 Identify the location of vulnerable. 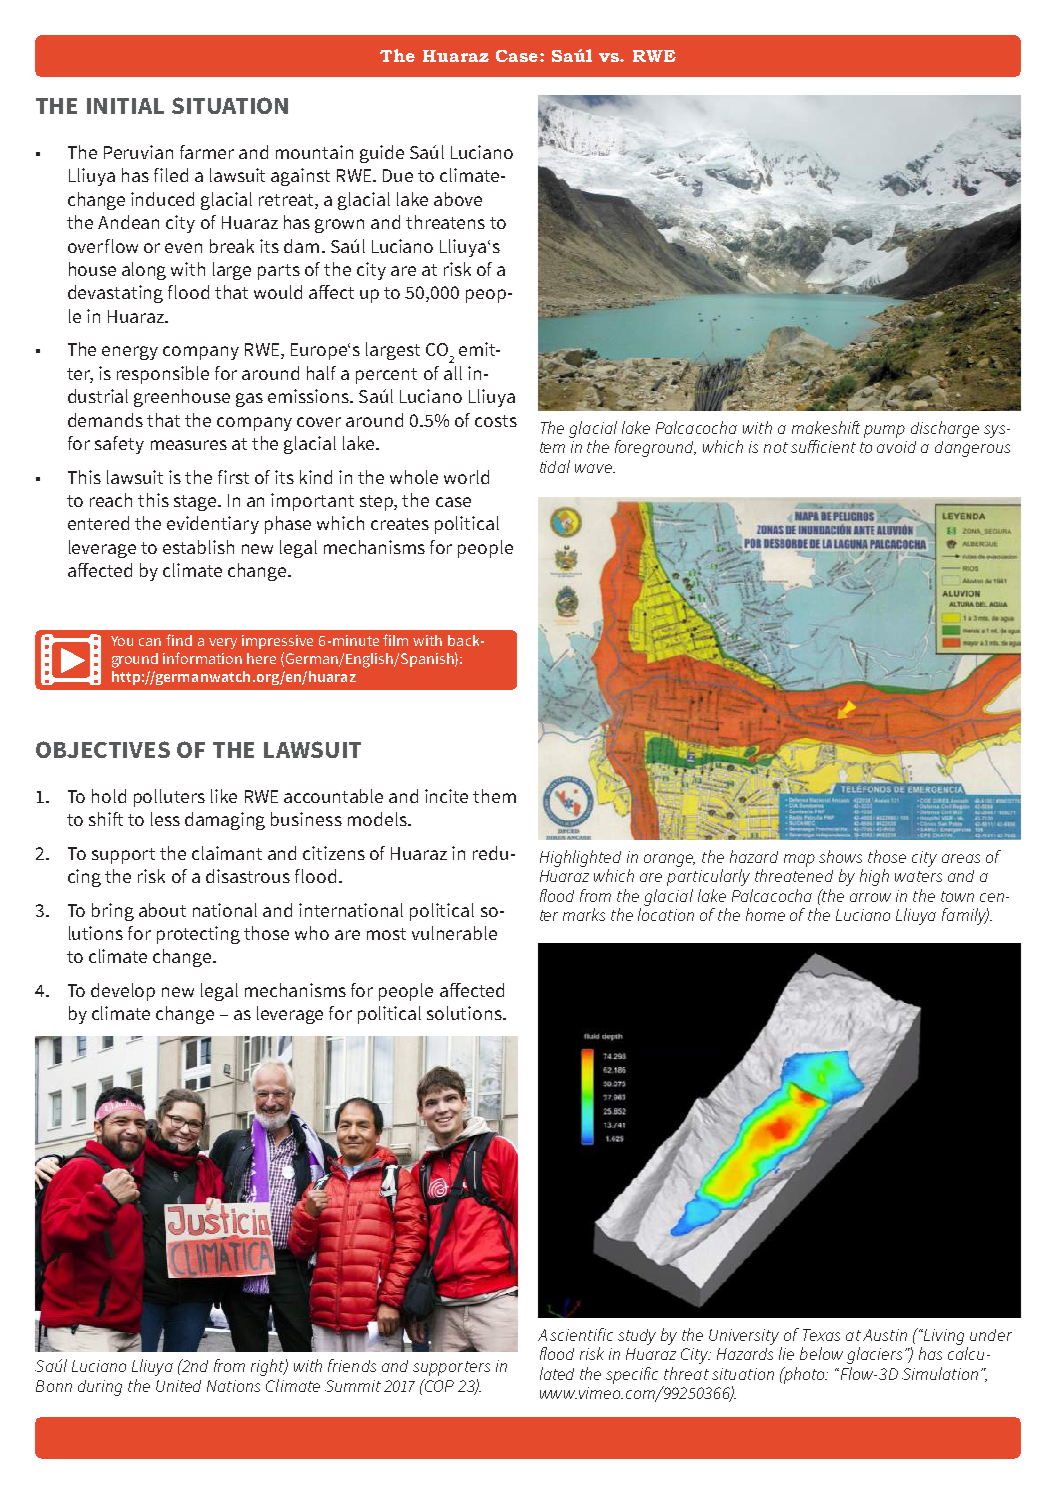
(454, 933).
